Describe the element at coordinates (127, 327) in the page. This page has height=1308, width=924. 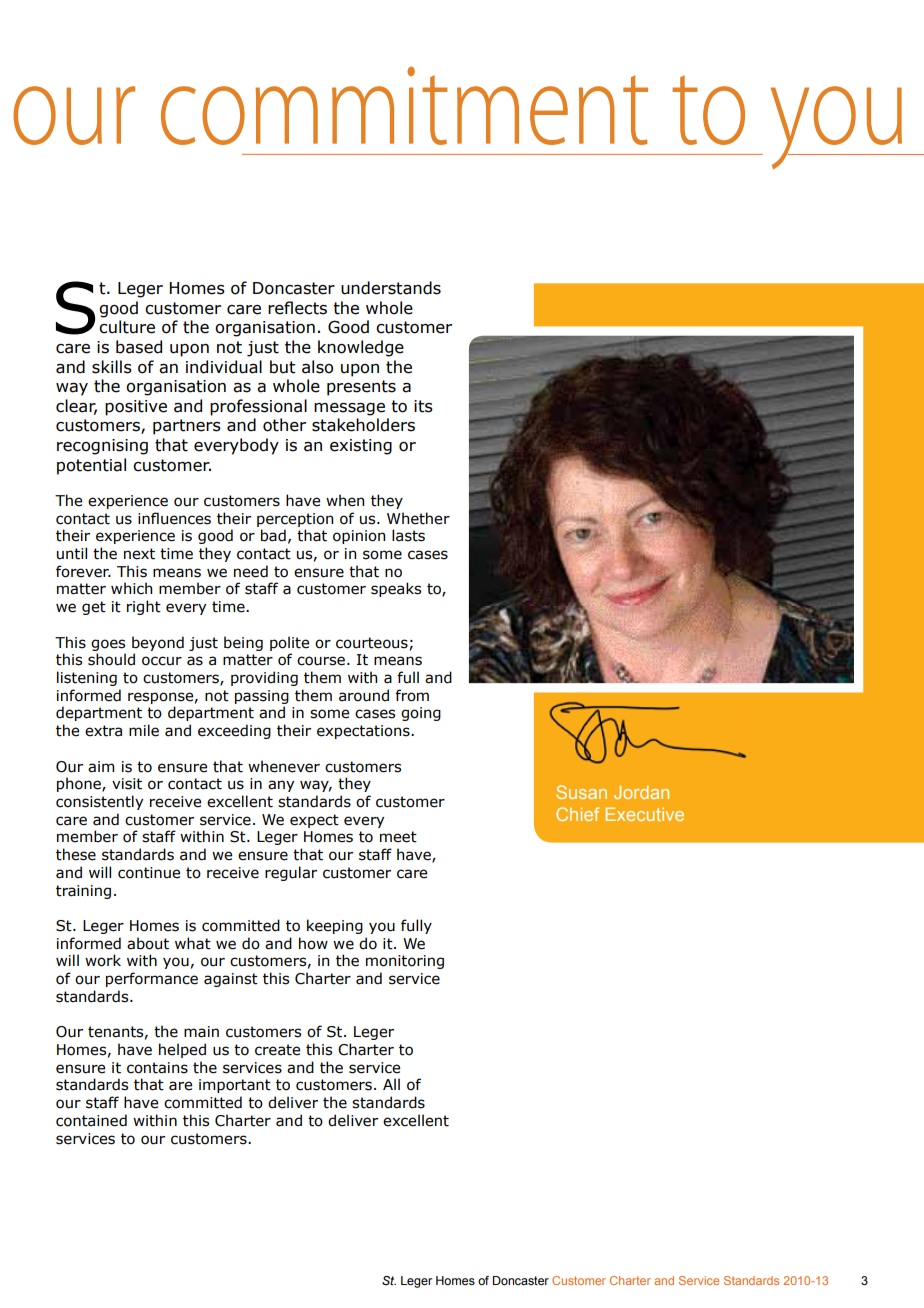
I see `culture` at that location.
